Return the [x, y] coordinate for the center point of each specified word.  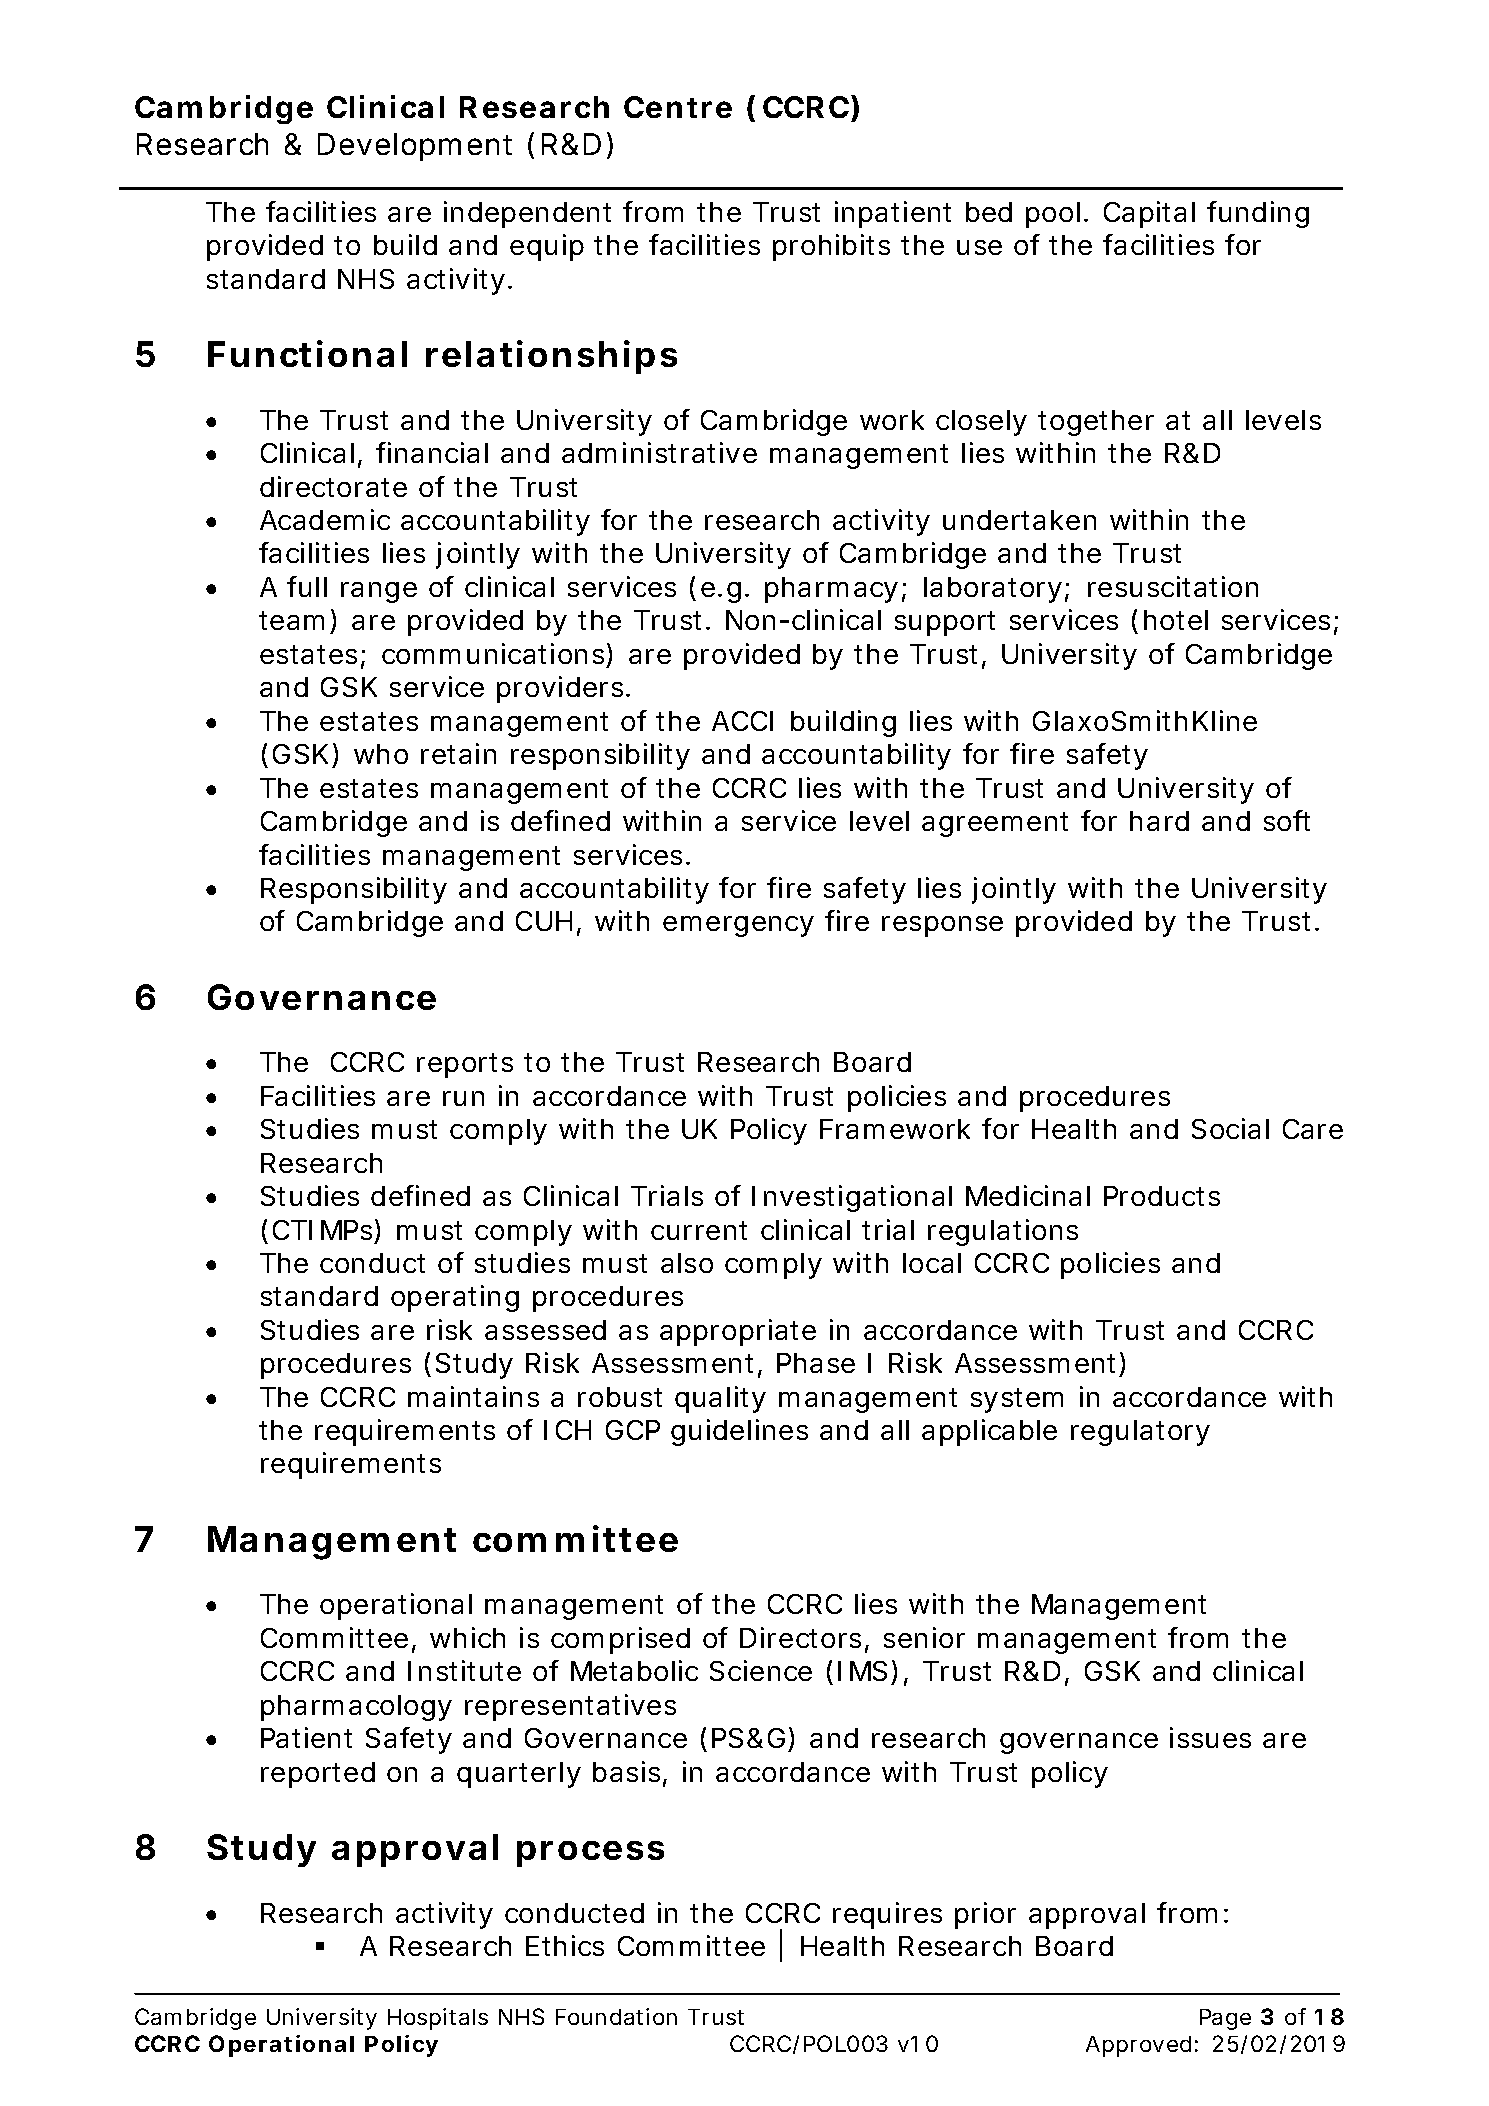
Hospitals [438, 2019]
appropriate [738, 1332]
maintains [473, 1396]
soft [1287, 820]
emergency [738, 926]
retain [458, 753]
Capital [1149, 214]
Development [415, 147]
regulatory [1140, 1433]
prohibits [831, 247]
